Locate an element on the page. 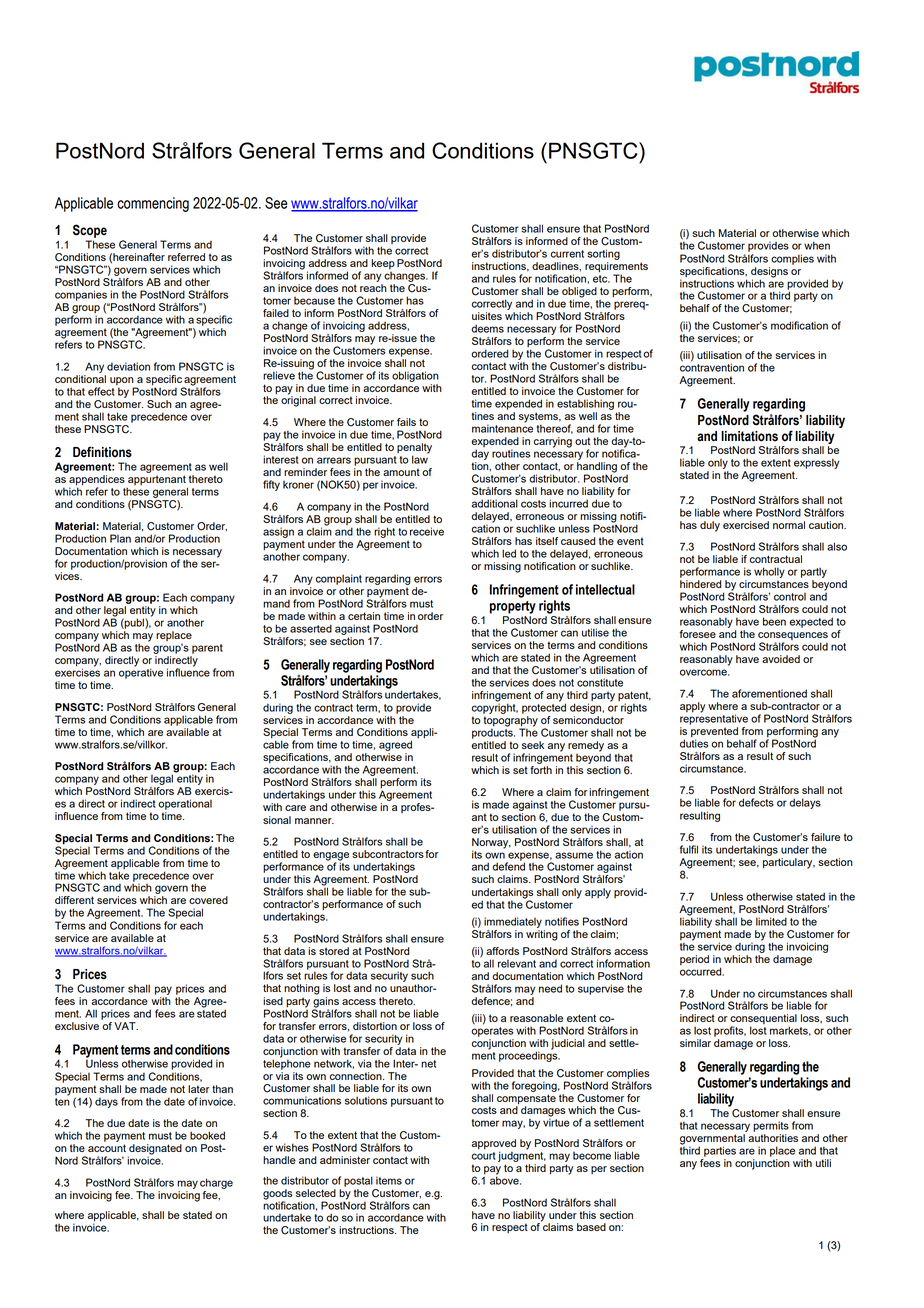 The width and height of the image is (924, 1308). charge is located at coordinates (216, 1183).
